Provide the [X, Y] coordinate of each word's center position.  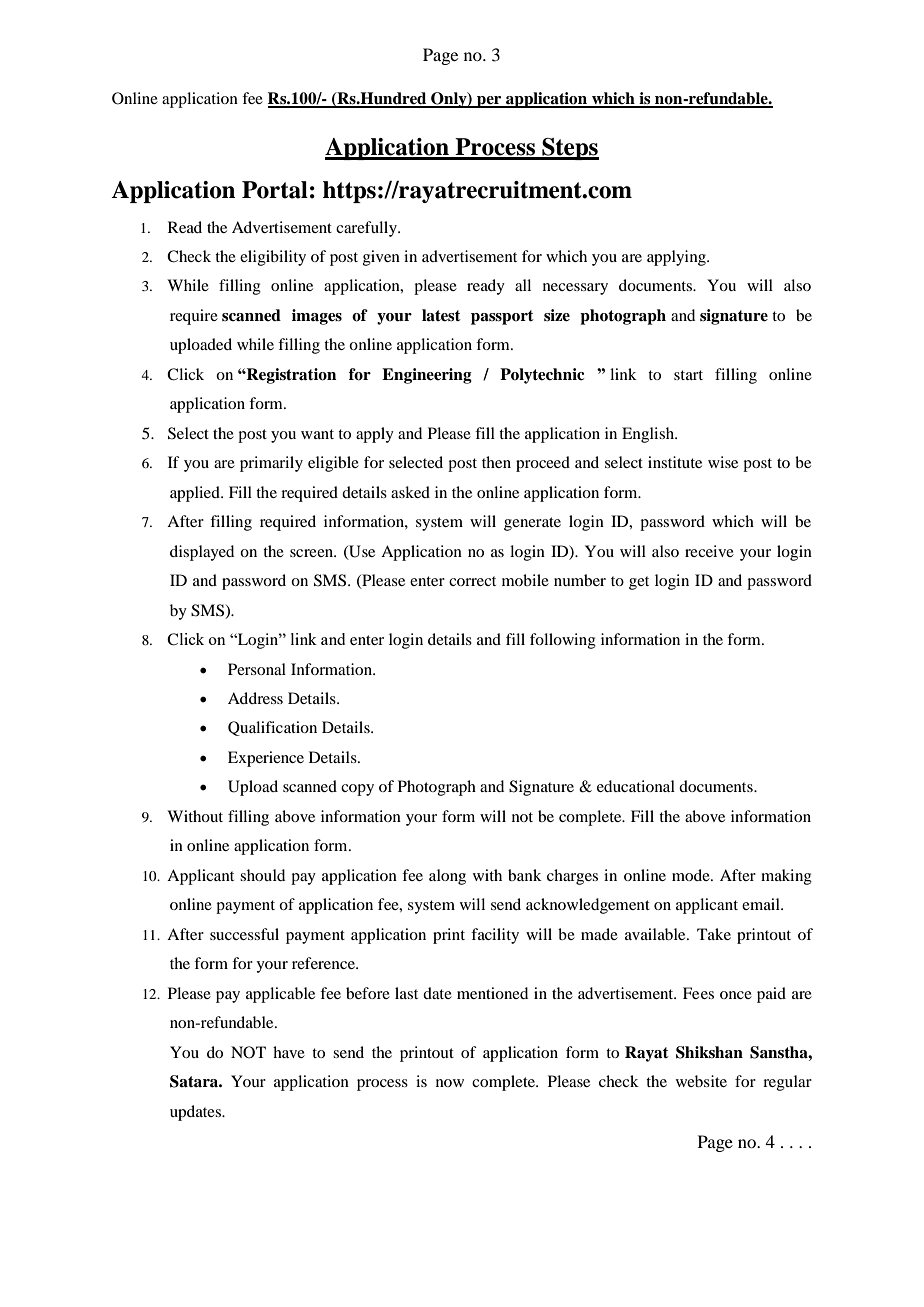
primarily [271, 464]
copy [357, 790]
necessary [575, 289]
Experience [266, 759]
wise [723, 462]
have [289, 1052]
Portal [275, 190]
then [496, 462]
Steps [569, 149]
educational [636, 786]
